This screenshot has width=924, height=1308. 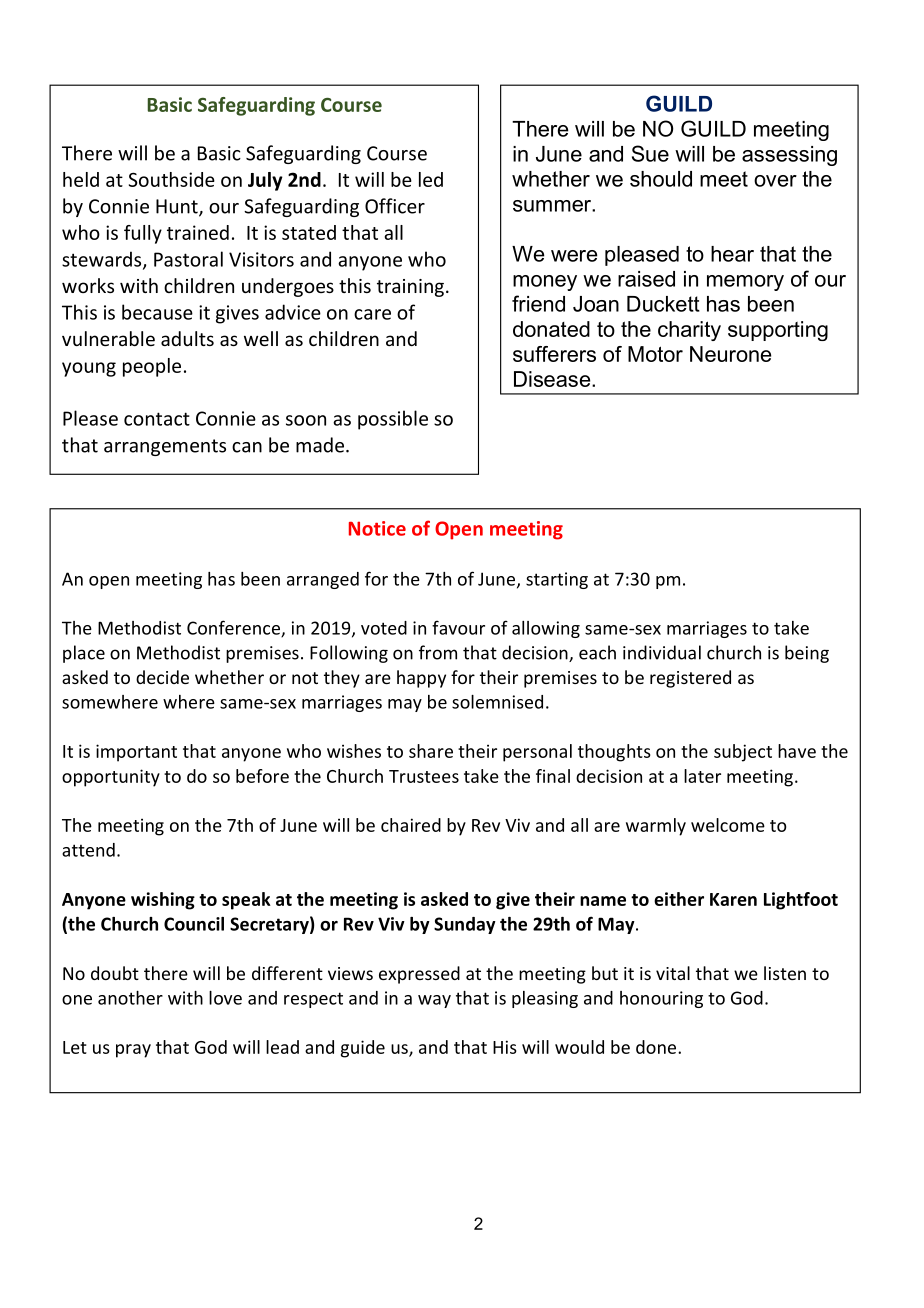 What do you see at coordinates (730, 354) in the screenshot?
I see `Neurone` at bounding box center [730, 354].
